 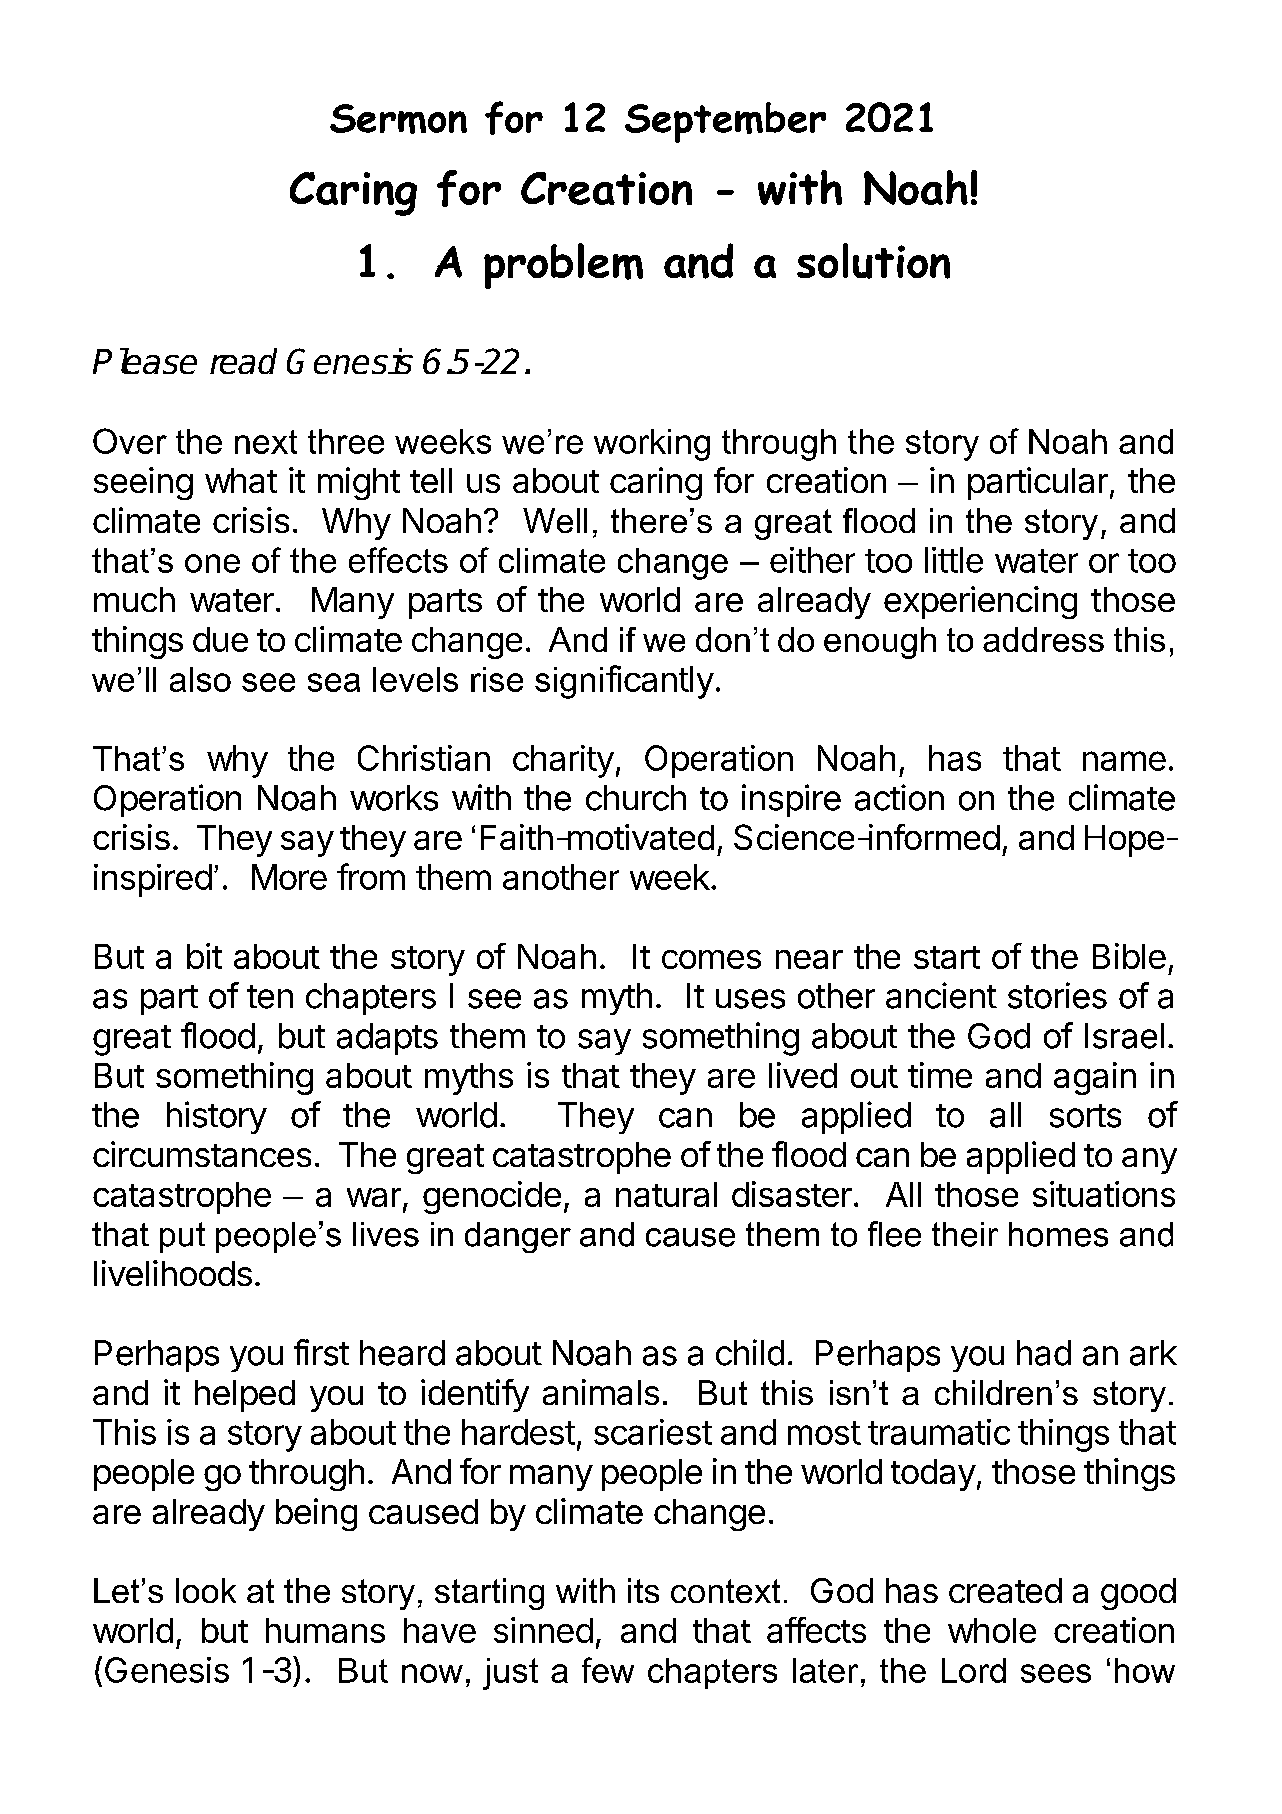 What do you see at coordinates (643, 1590) in the screenshot?
I see `its` at bounding box center [643, 1590].
